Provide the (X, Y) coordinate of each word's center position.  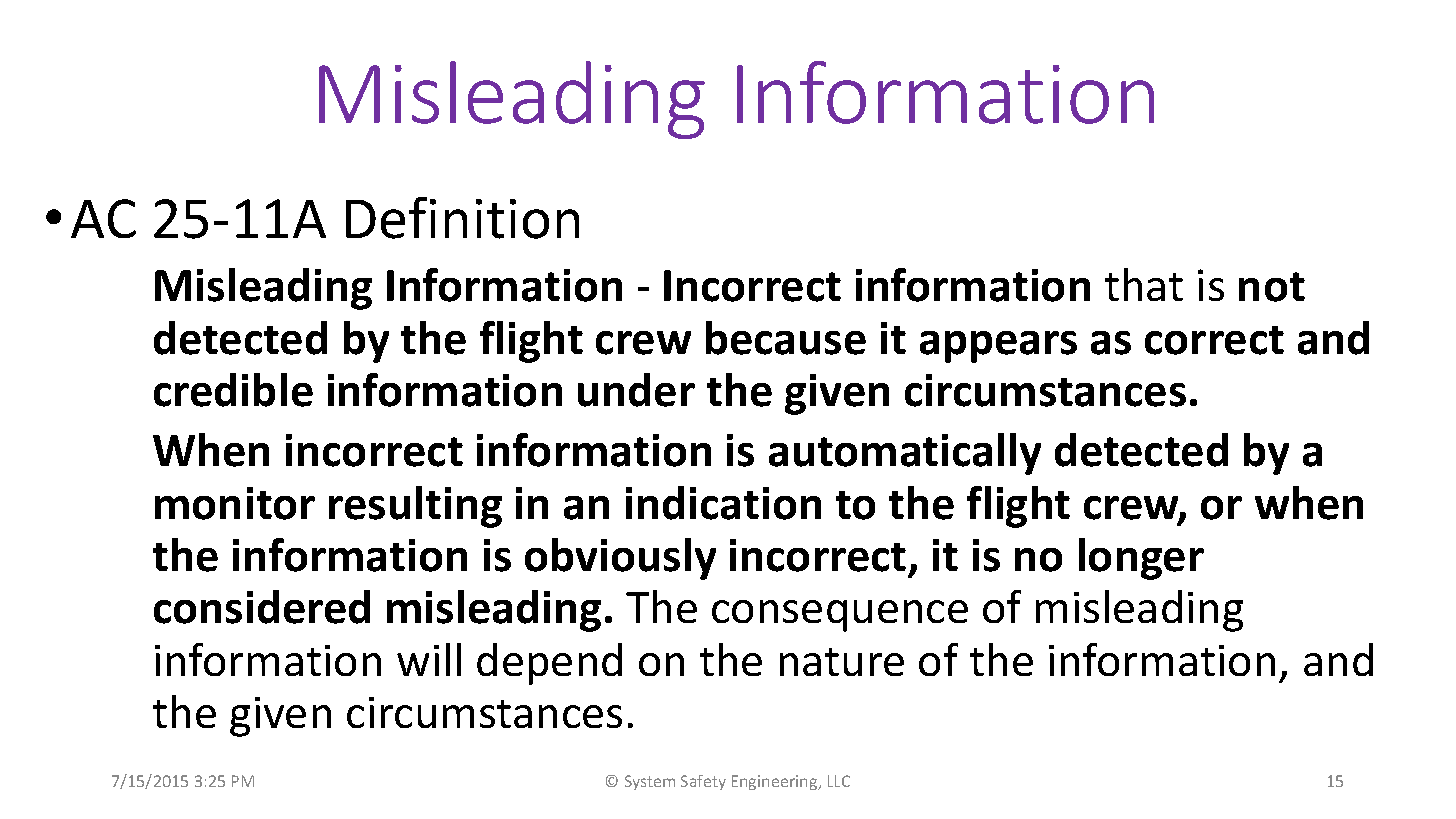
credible (233, 390)
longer (1141, 559)
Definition (462, 218)
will (429, 659)
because (786, 338)
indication (723, 503)
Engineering (776, 782)
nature (842, 662)
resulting (415, 507)
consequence (840, 616)
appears (998, 347)
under (636, 390)
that (1144, 284)
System (650, 782)
